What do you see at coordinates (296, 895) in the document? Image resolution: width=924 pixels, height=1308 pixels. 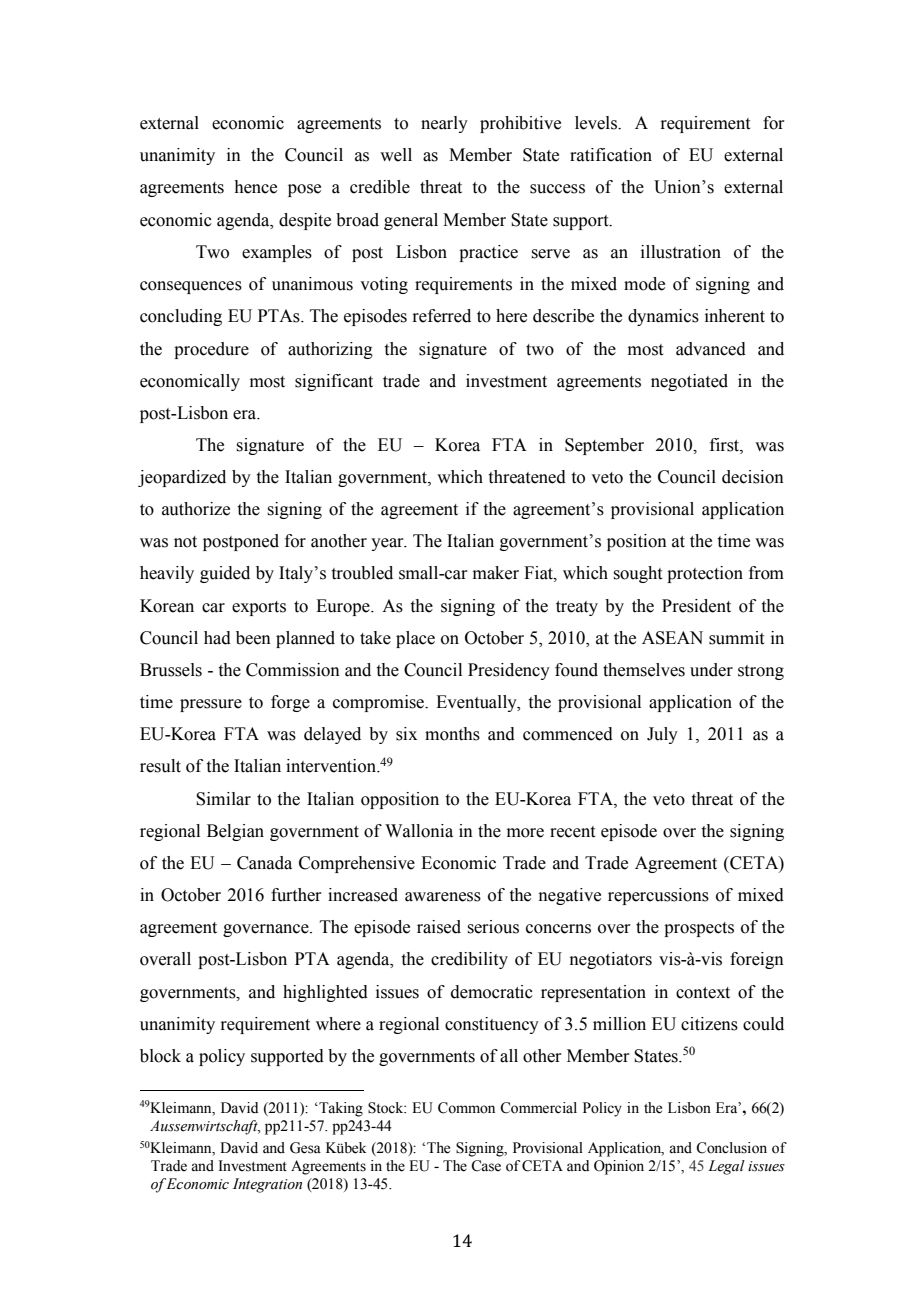 I see `further` at bounding box center [296, 895].
